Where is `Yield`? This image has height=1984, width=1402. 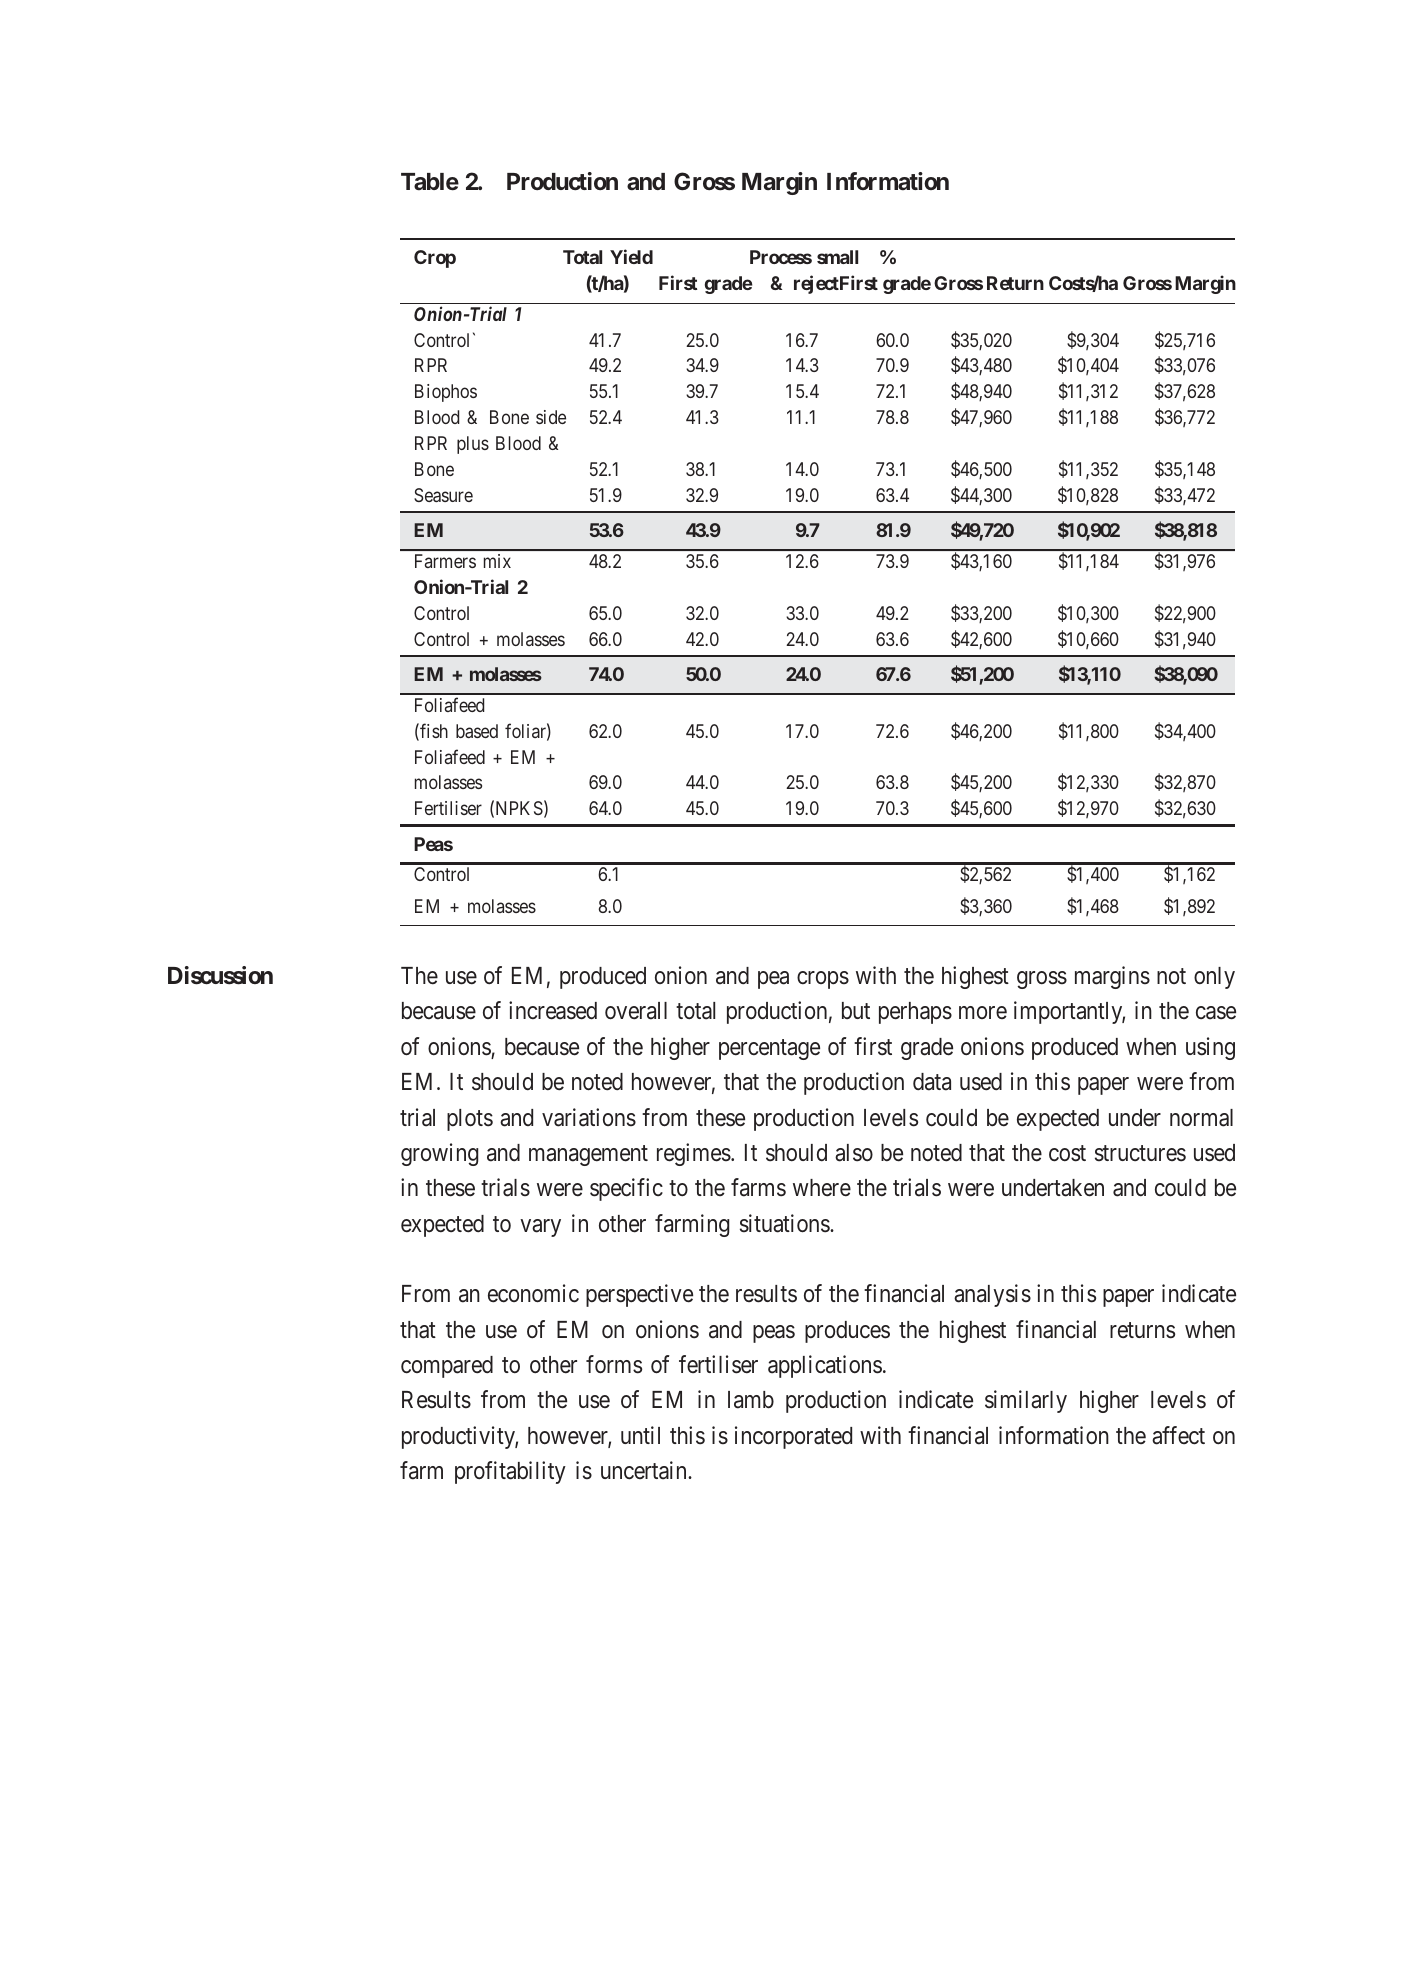 Yield is located at coordinates (631, 256).
